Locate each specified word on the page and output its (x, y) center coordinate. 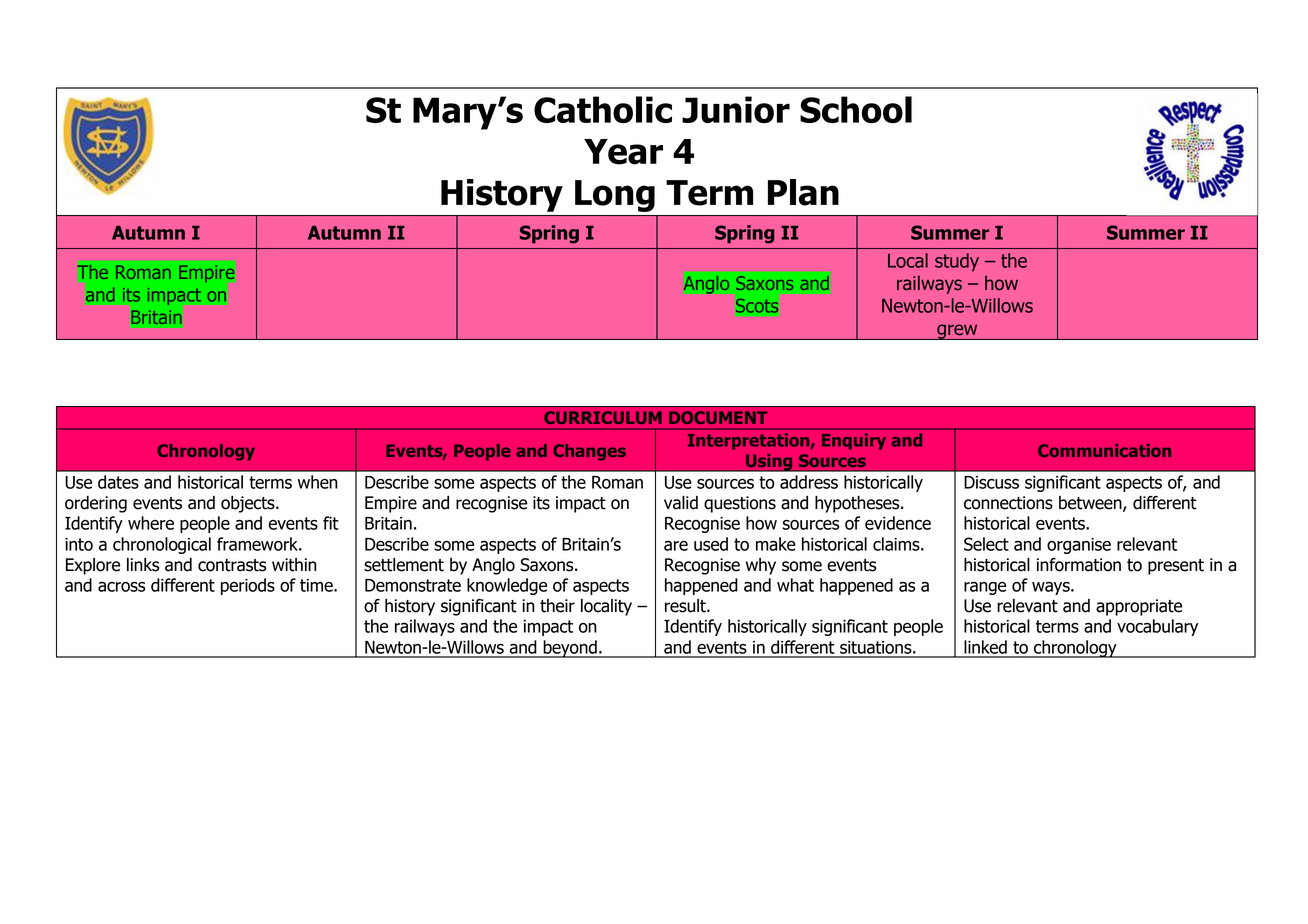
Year (623, 152)
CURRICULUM (603, 417)
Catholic (603, 110)
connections (1008, 503)
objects (249, 504)
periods (248, 586)
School (856, 110)
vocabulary (1157, 627)
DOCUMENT (718, 417)
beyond (570, 649)
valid (681, 503)
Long (615, 196)
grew (957, 332)
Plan (803, 192)
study (957, 262)
